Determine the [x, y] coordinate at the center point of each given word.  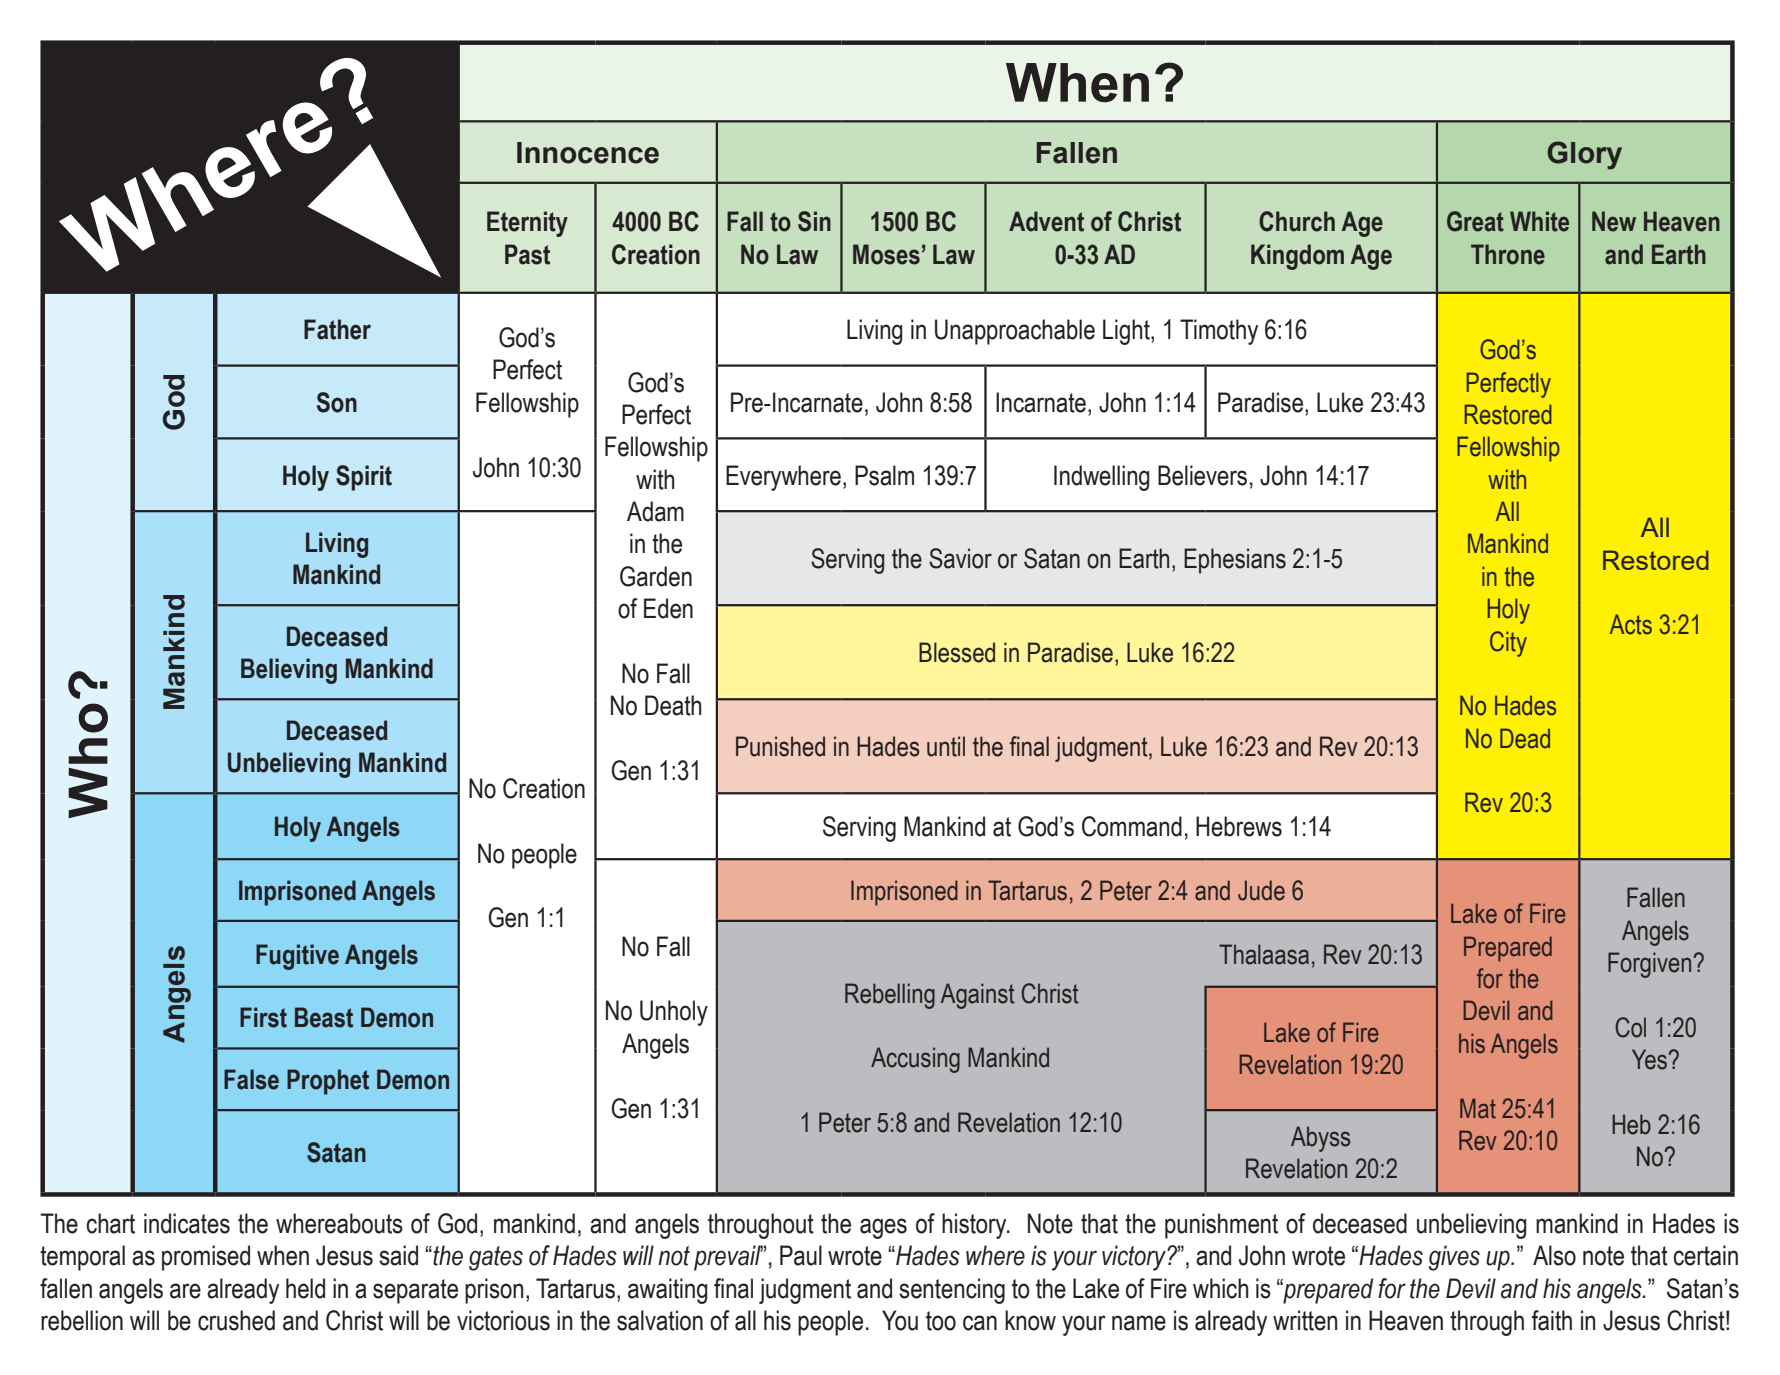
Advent [1046, 221]
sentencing [952, 1291]
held [305, 1288]
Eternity [527, 224]
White [1539, 221]
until [946, 746]
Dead [1525, 738]
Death [673, 705]
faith [1552, 1320]
